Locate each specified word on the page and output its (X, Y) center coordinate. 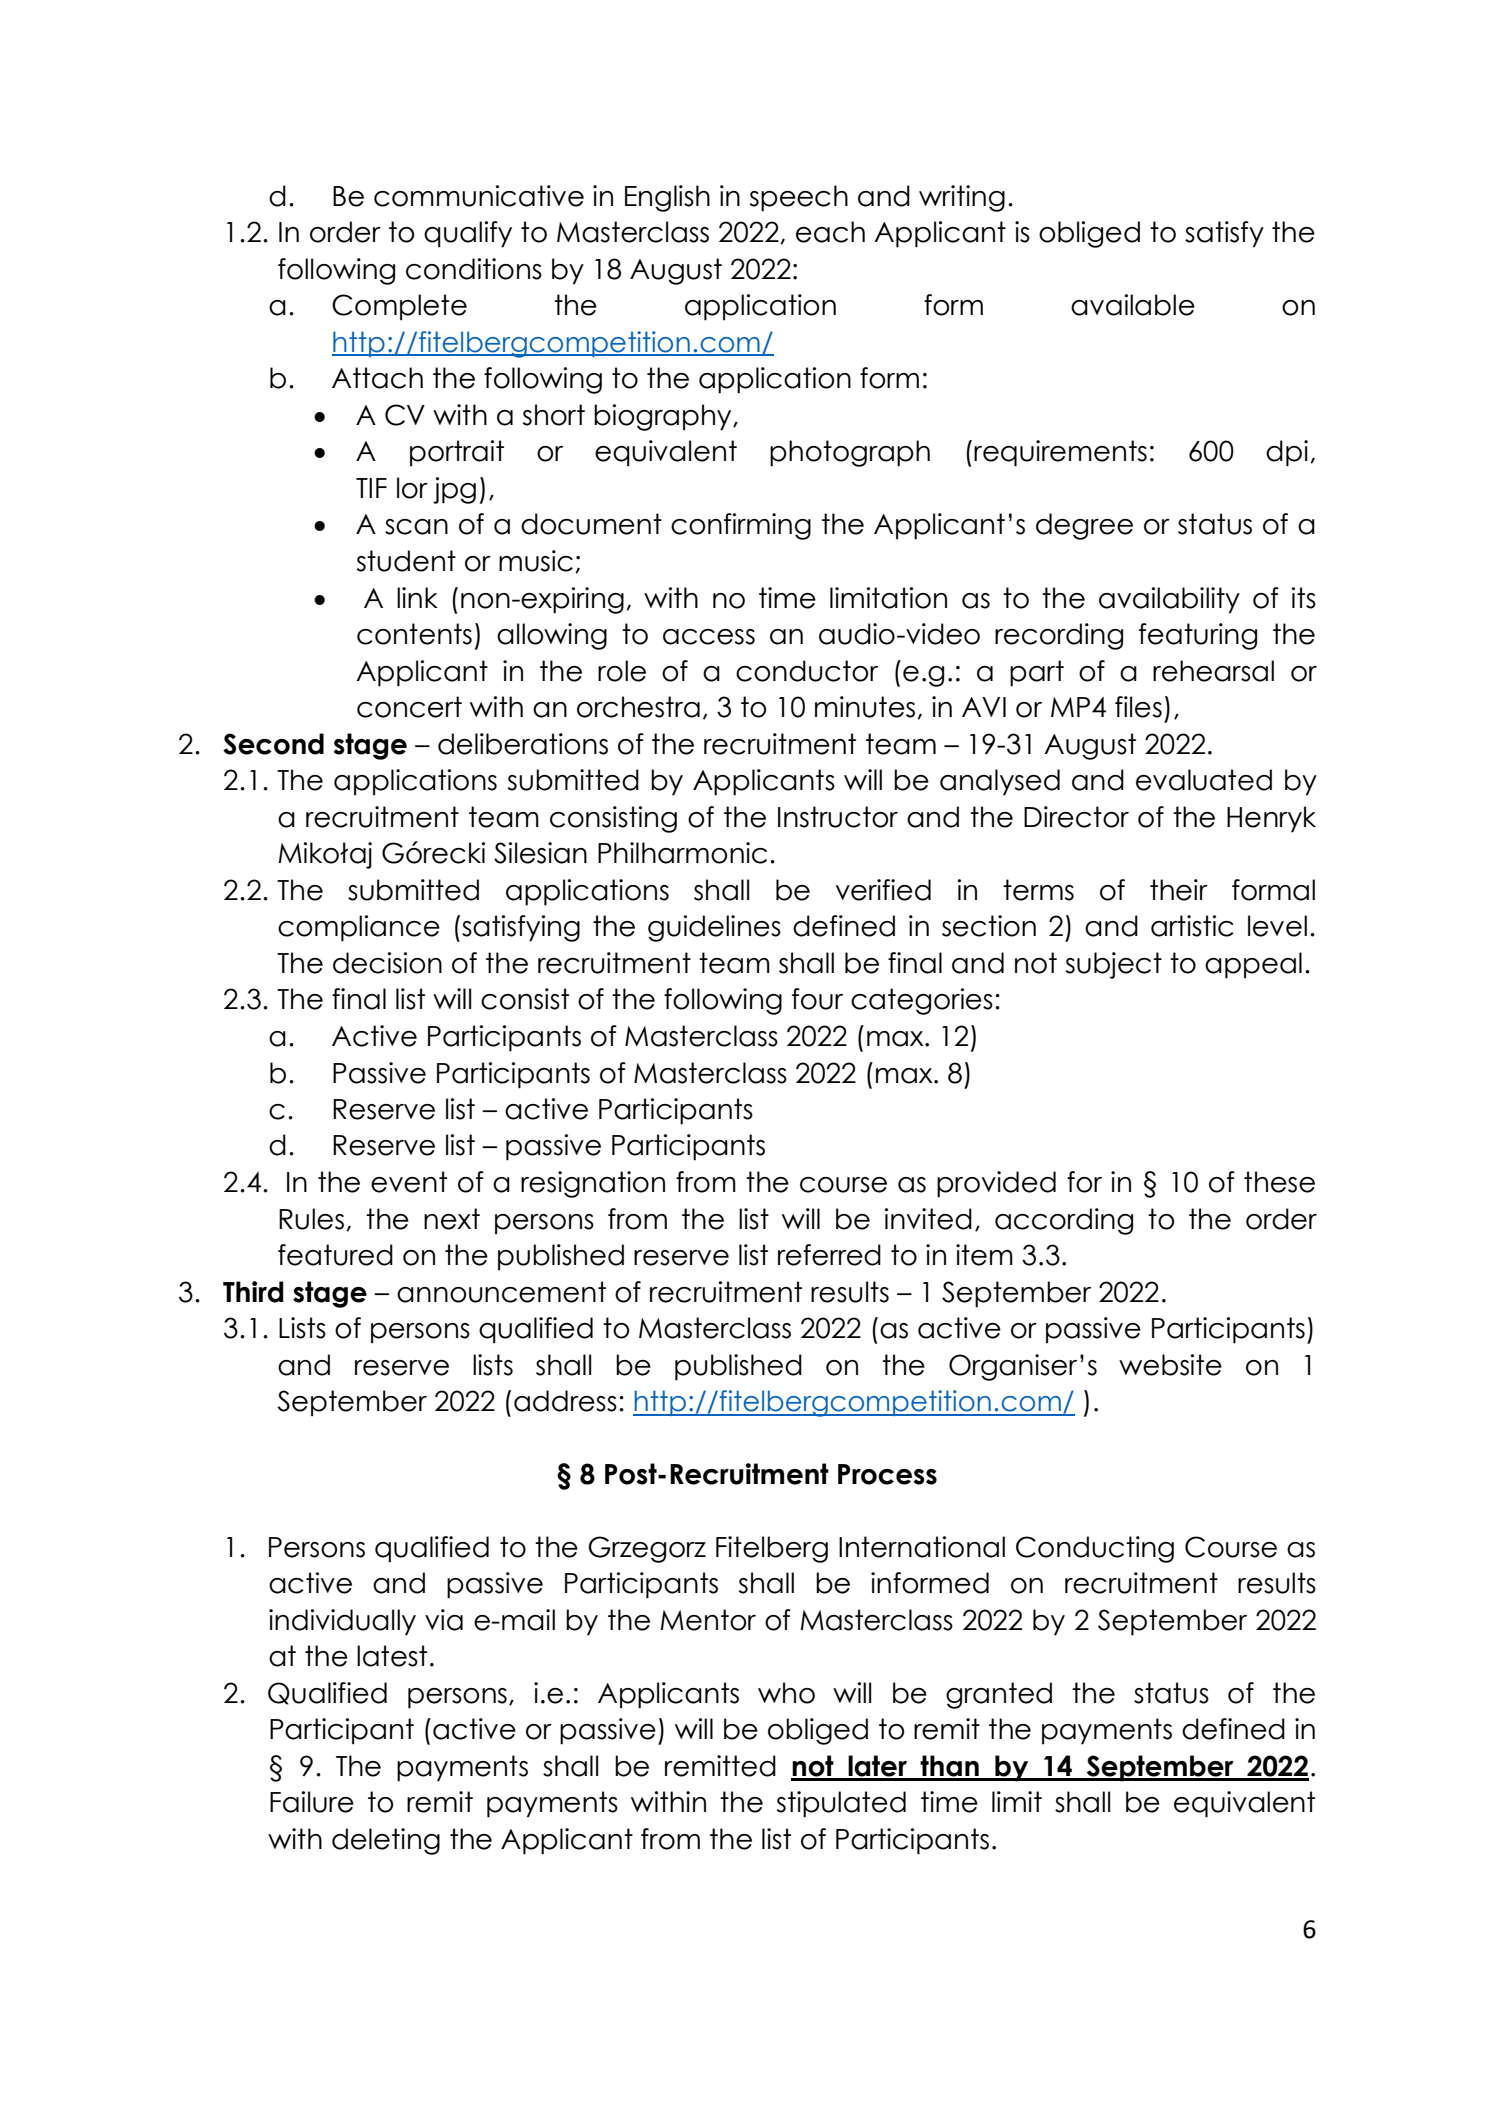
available (1133, 305)
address (565, 1401)
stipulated (841, 1804)
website (1170, 1365)
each (830, 232)
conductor (807, 671)
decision (387, 963)
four (817, 999)
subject (1114, 965)
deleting (386, 1841)
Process (887, 1474)
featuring (1198, 636)
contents (414, 634)
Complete (399, 307)
